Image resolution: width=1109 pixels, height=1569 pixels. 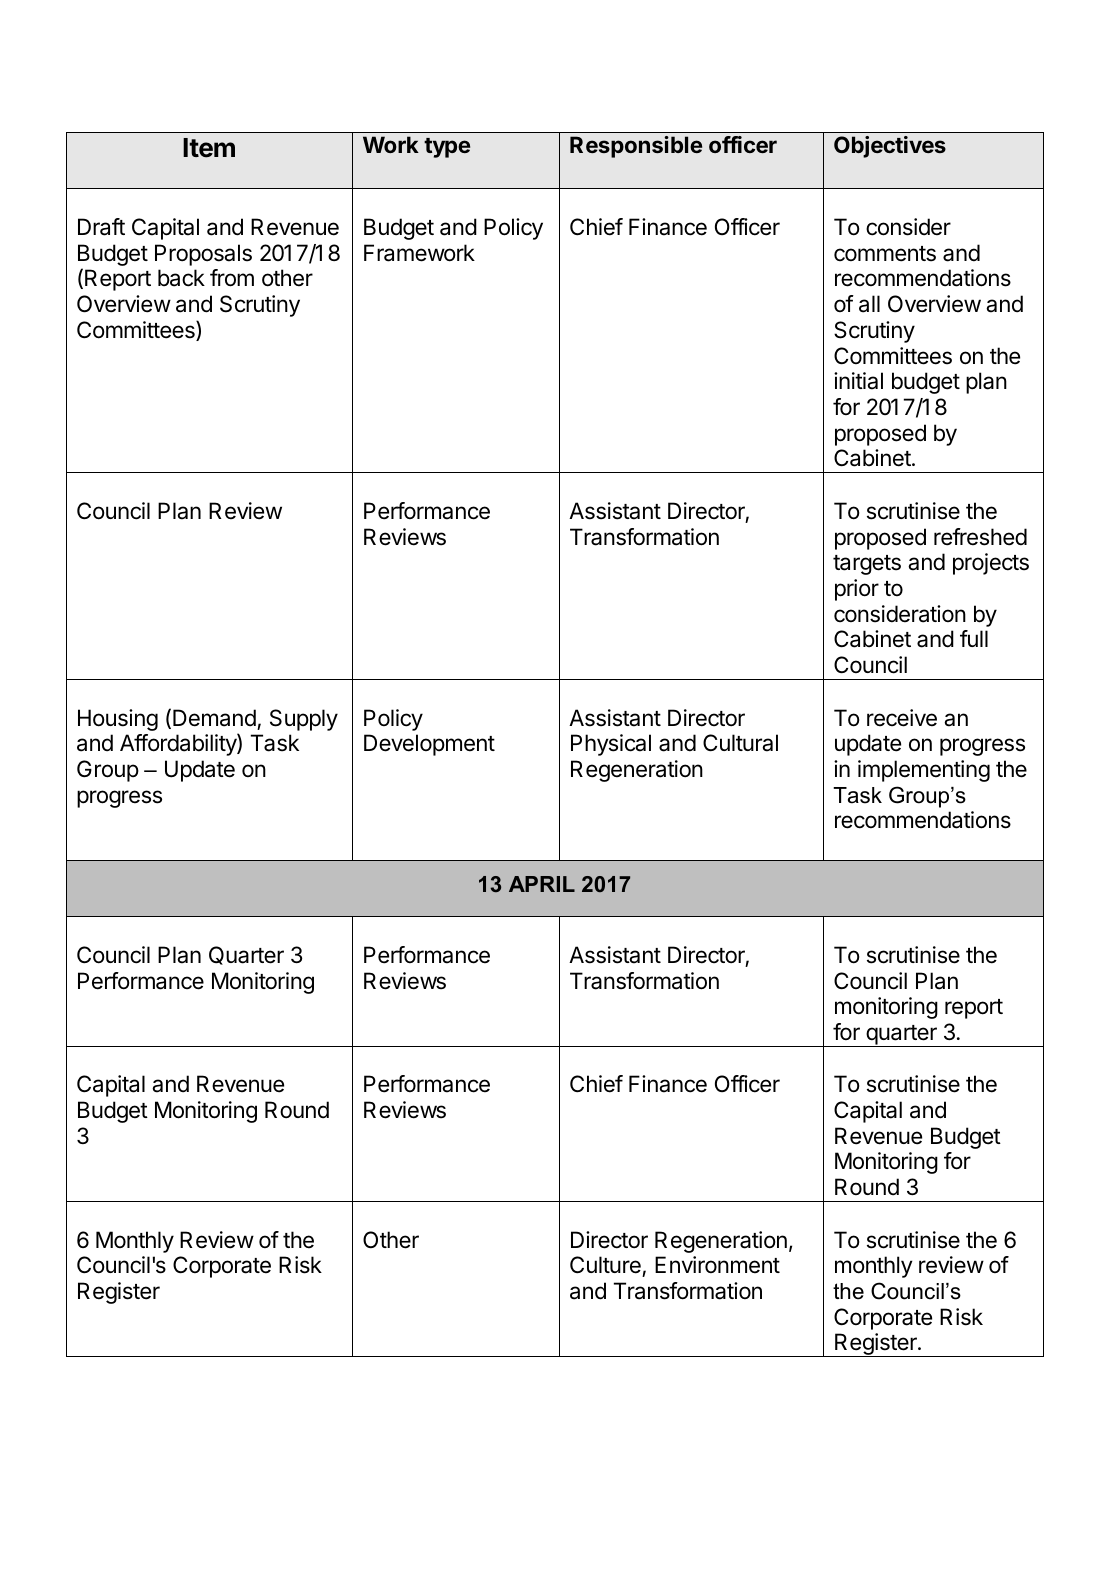 What do you see at coordinates (232, 278) in the screenshot?
I see `from` at bounding box center [232, 278].
